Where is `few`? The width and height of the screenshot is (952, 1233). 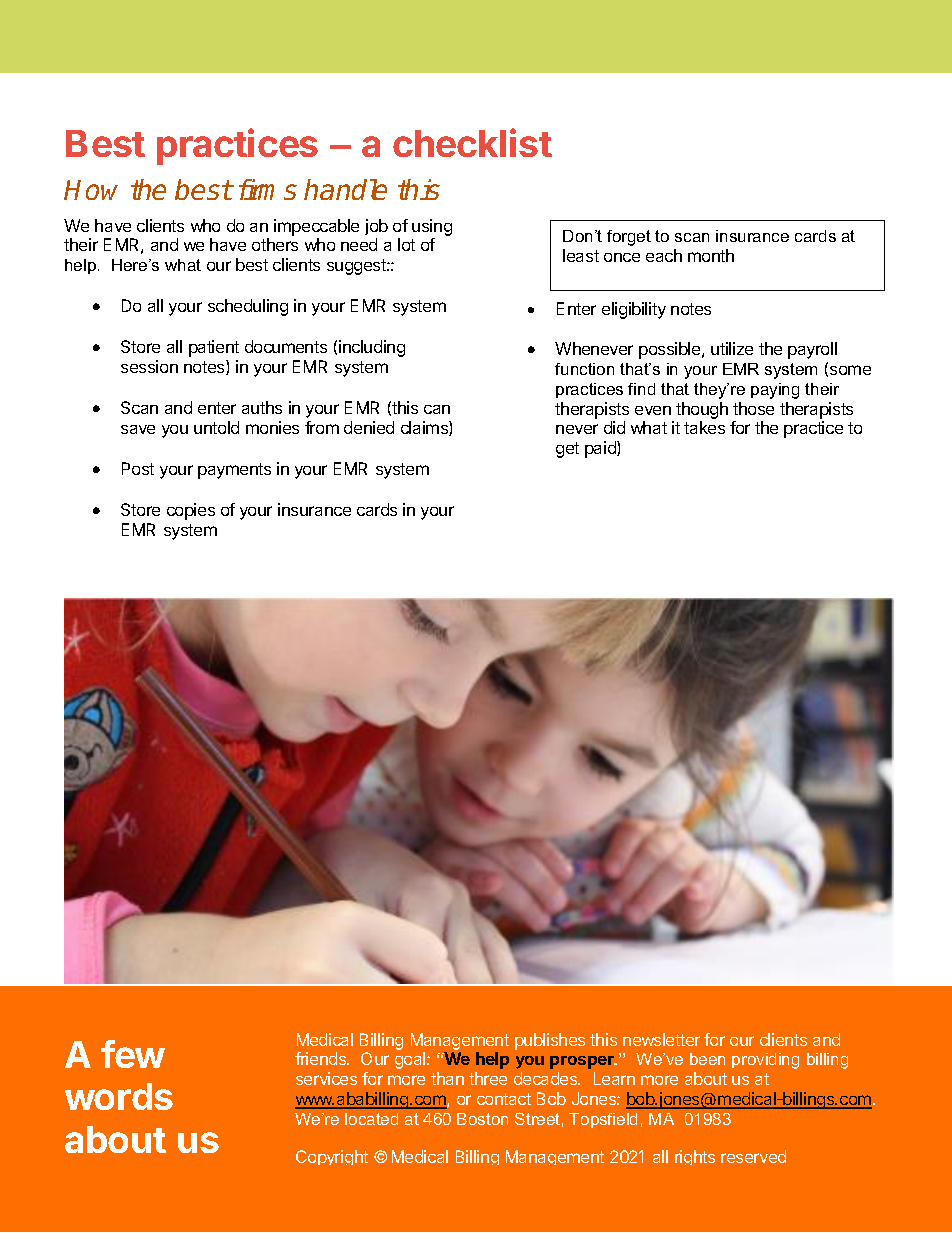
few is located at coordinates (133, 1054).
